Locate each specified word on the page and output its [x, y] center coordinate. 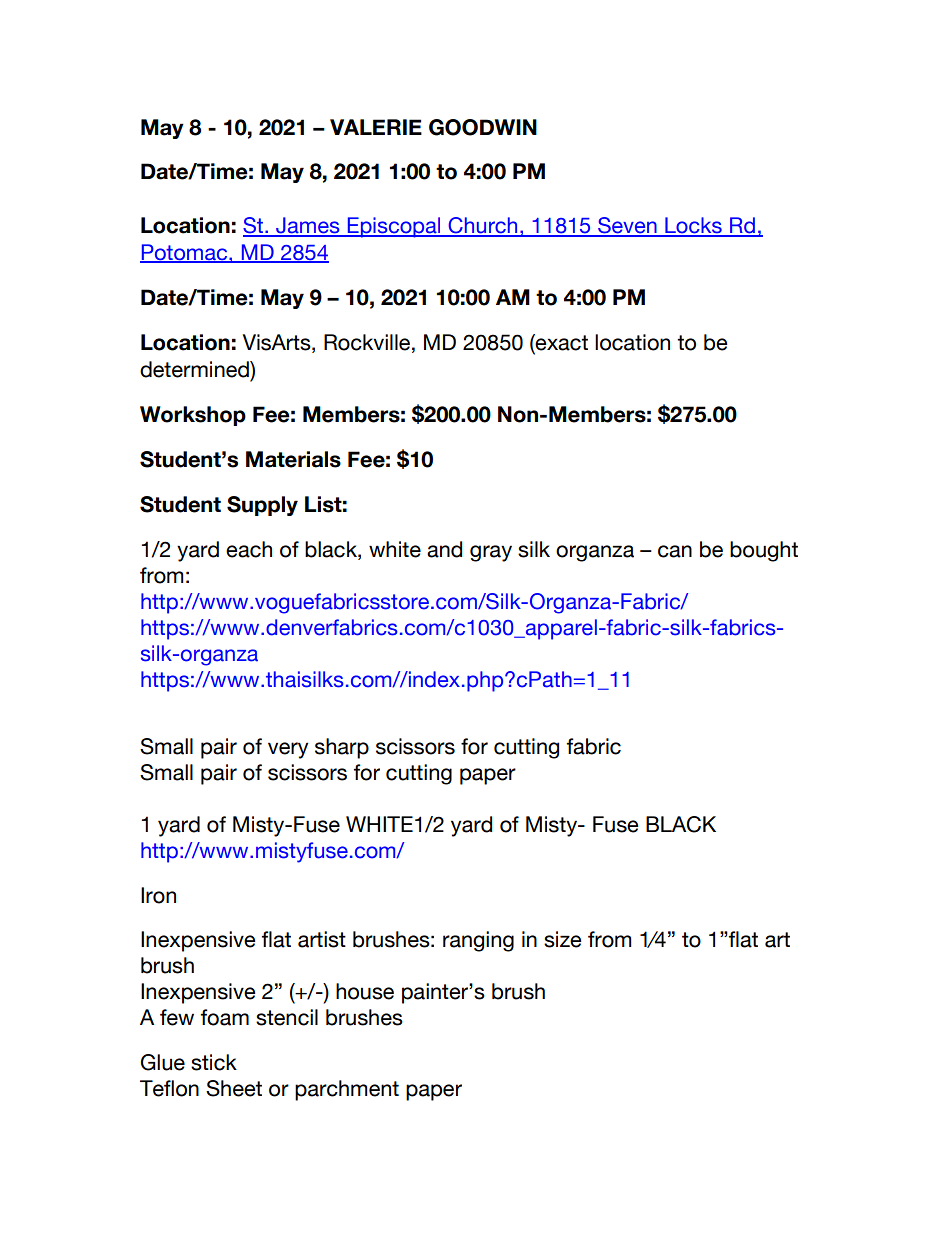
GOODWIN [483, 127]
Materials [293, 459]
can [675, 551]
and [444, 549]
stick [214, 1062]
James [308, 226]
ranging [478, 941]
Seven [627, 226]
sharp [342, 748]
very [288, 750]
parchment [347, 1090]
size [563, 939]
